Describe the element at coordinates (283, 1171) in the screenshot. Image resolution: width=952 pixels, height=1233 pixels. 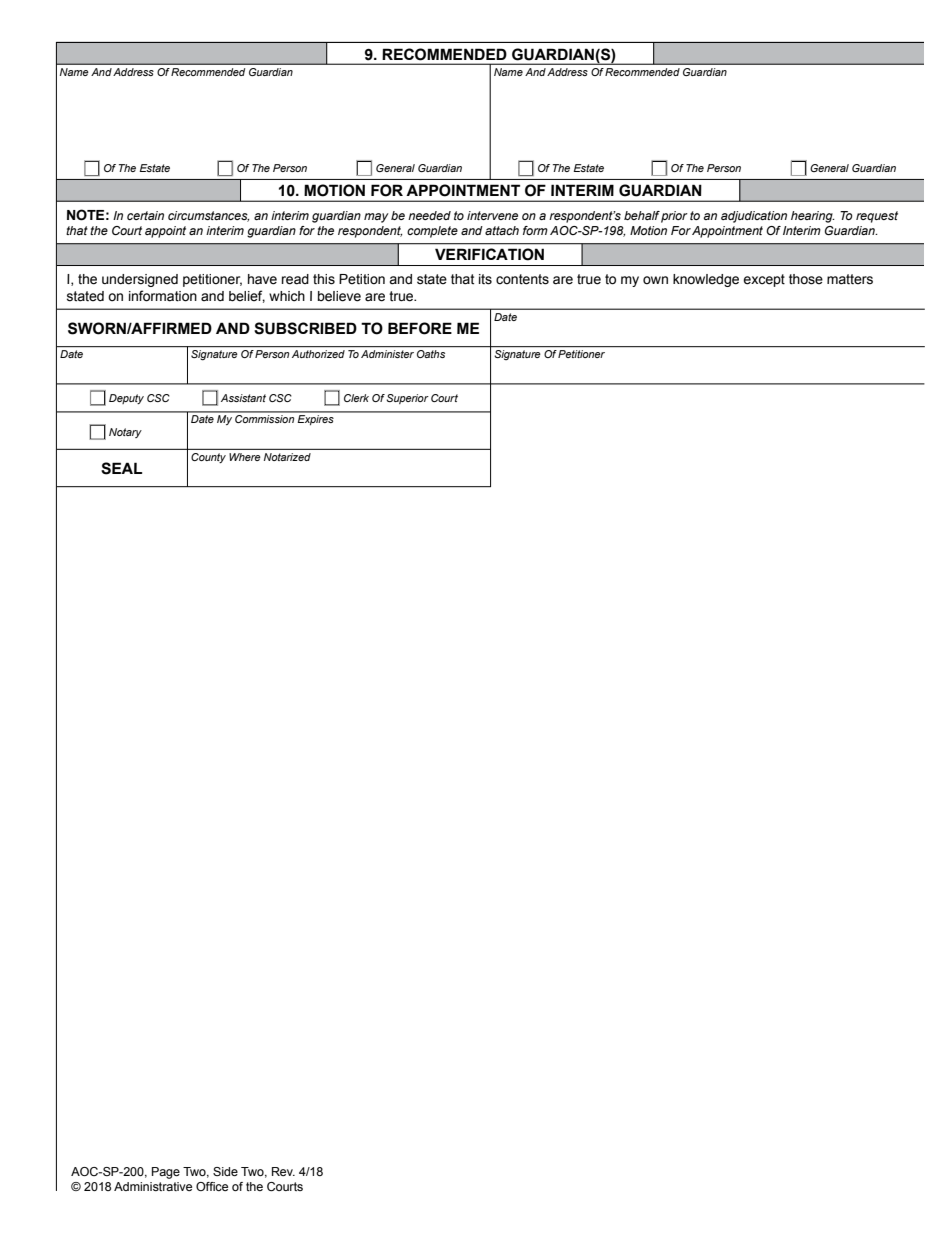
I see `Rev` at that location.
